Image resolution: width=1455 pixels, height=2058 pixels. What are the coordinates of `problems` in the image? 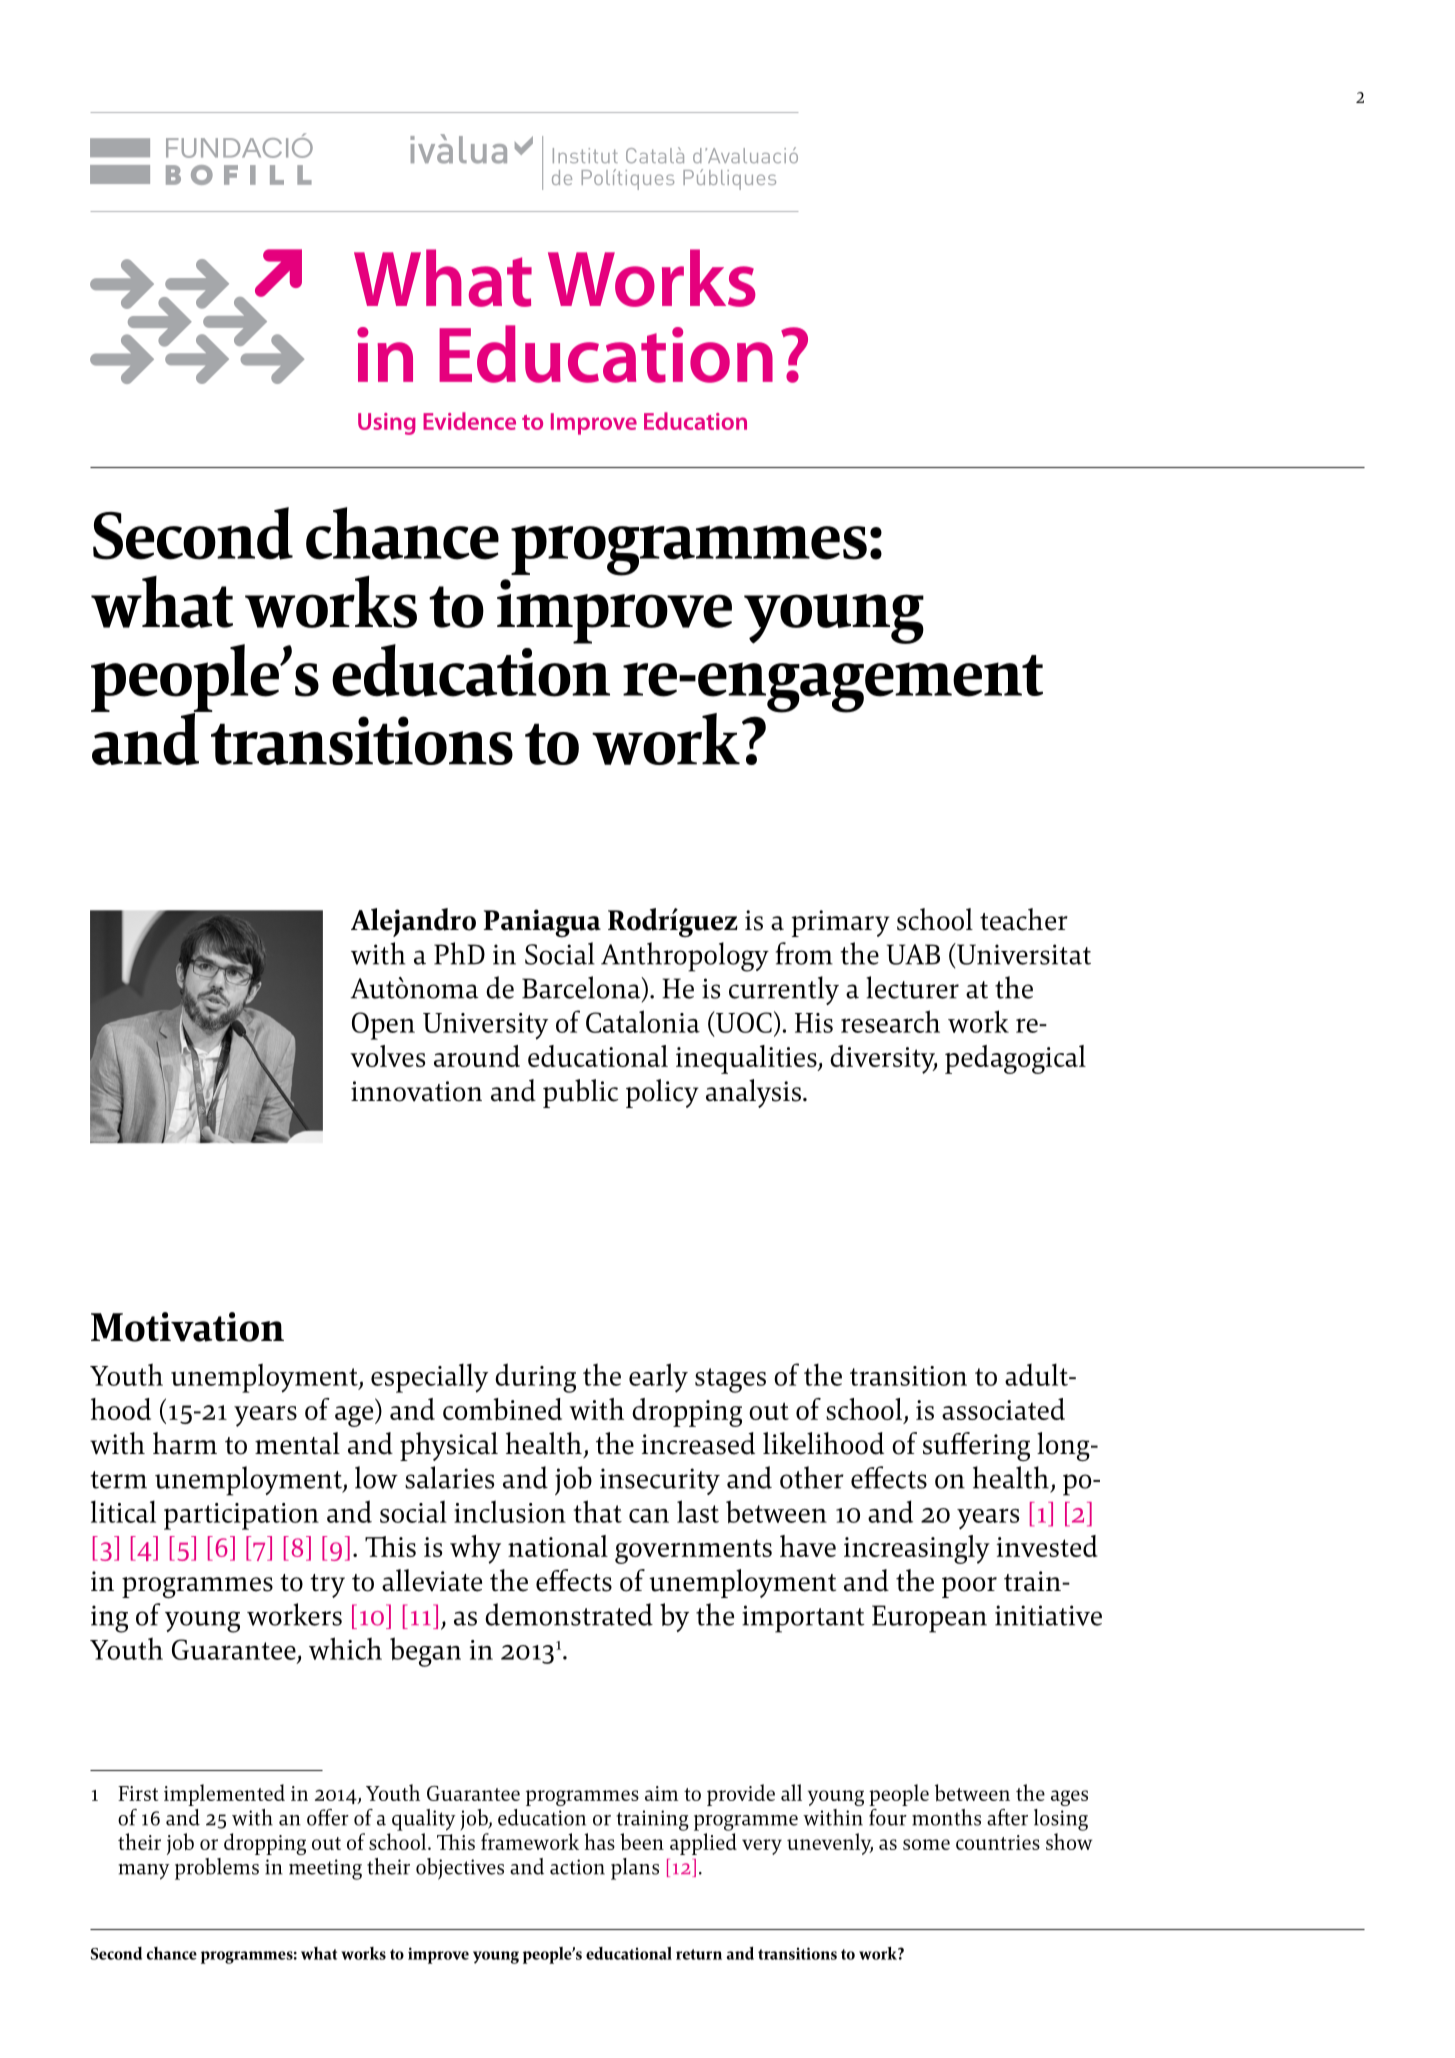 It's located at (217, 1869).
